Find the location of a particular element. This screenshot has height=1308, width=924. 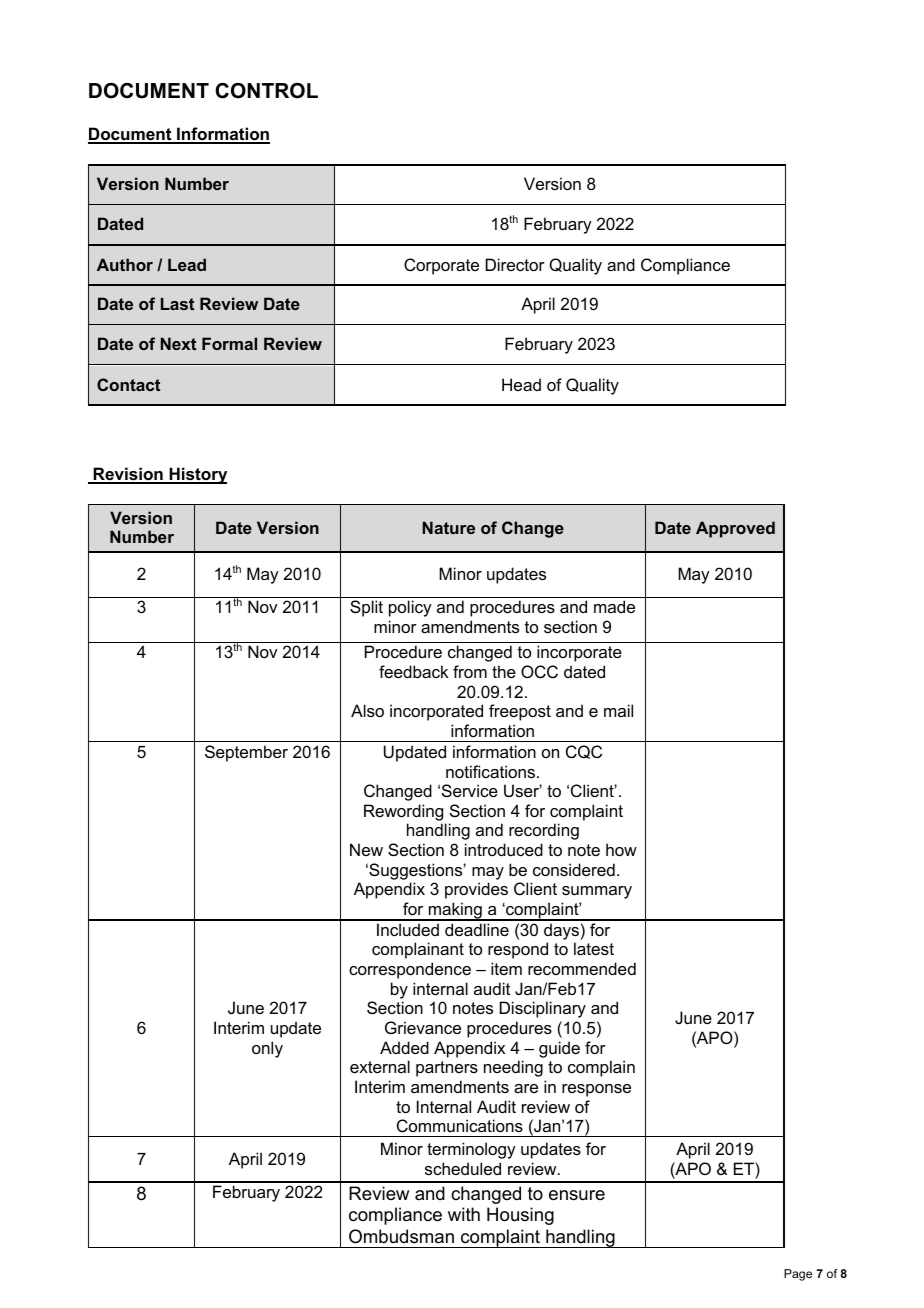

Approved is located at coordinates (735, 529).
